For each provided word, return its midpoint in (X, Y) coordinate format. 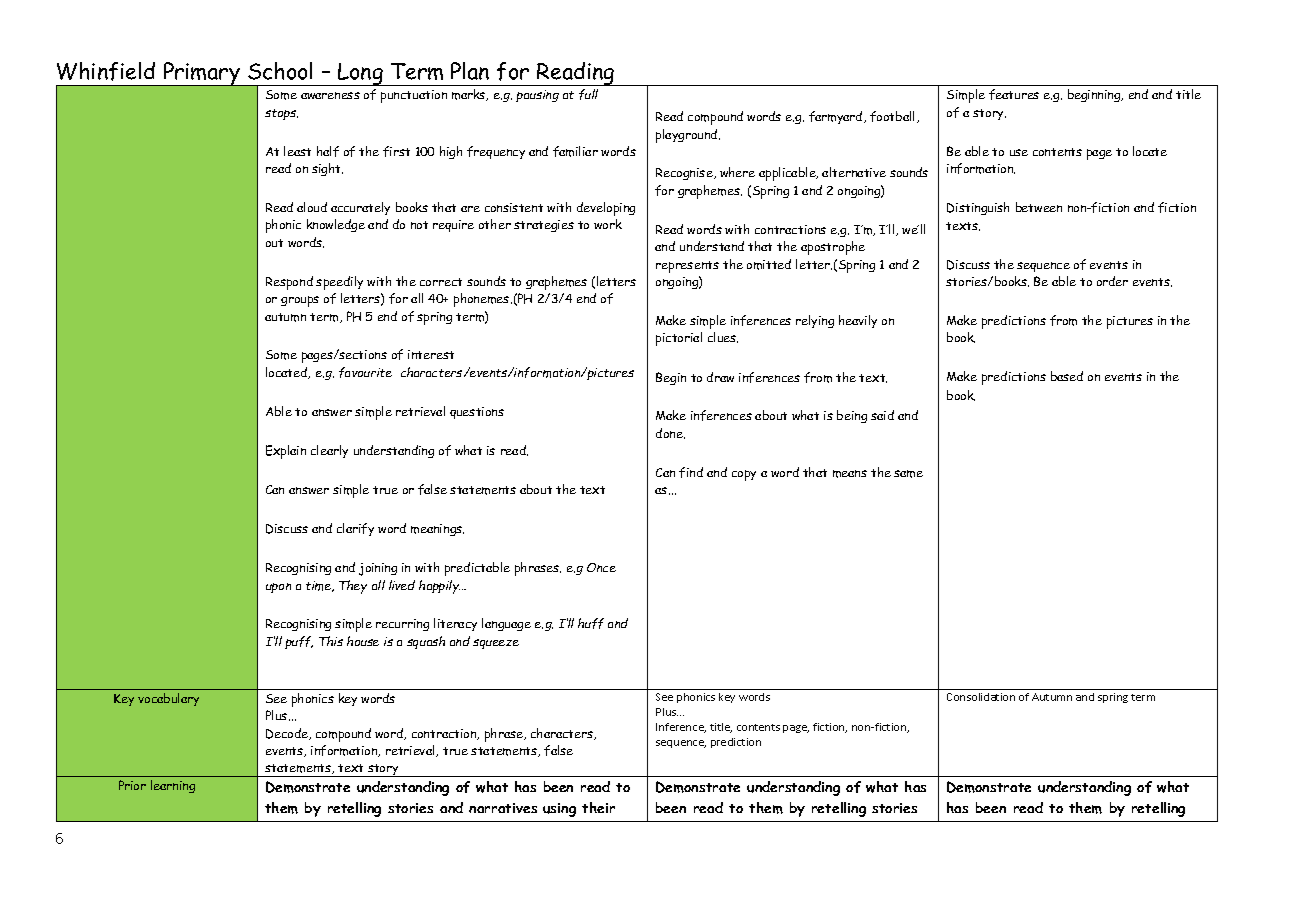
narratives (503, 808)
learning (173, 786)
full (588, 94)
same (908, 474)
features (1014, 94)
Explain (286, 452)
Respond (289, 283)
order (1112, 281)
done (670, 433)
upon (278, 588)
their (598, 807)
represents (687, 267)
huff (591, 623)
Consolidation (981, 697)
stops (281, 114)
